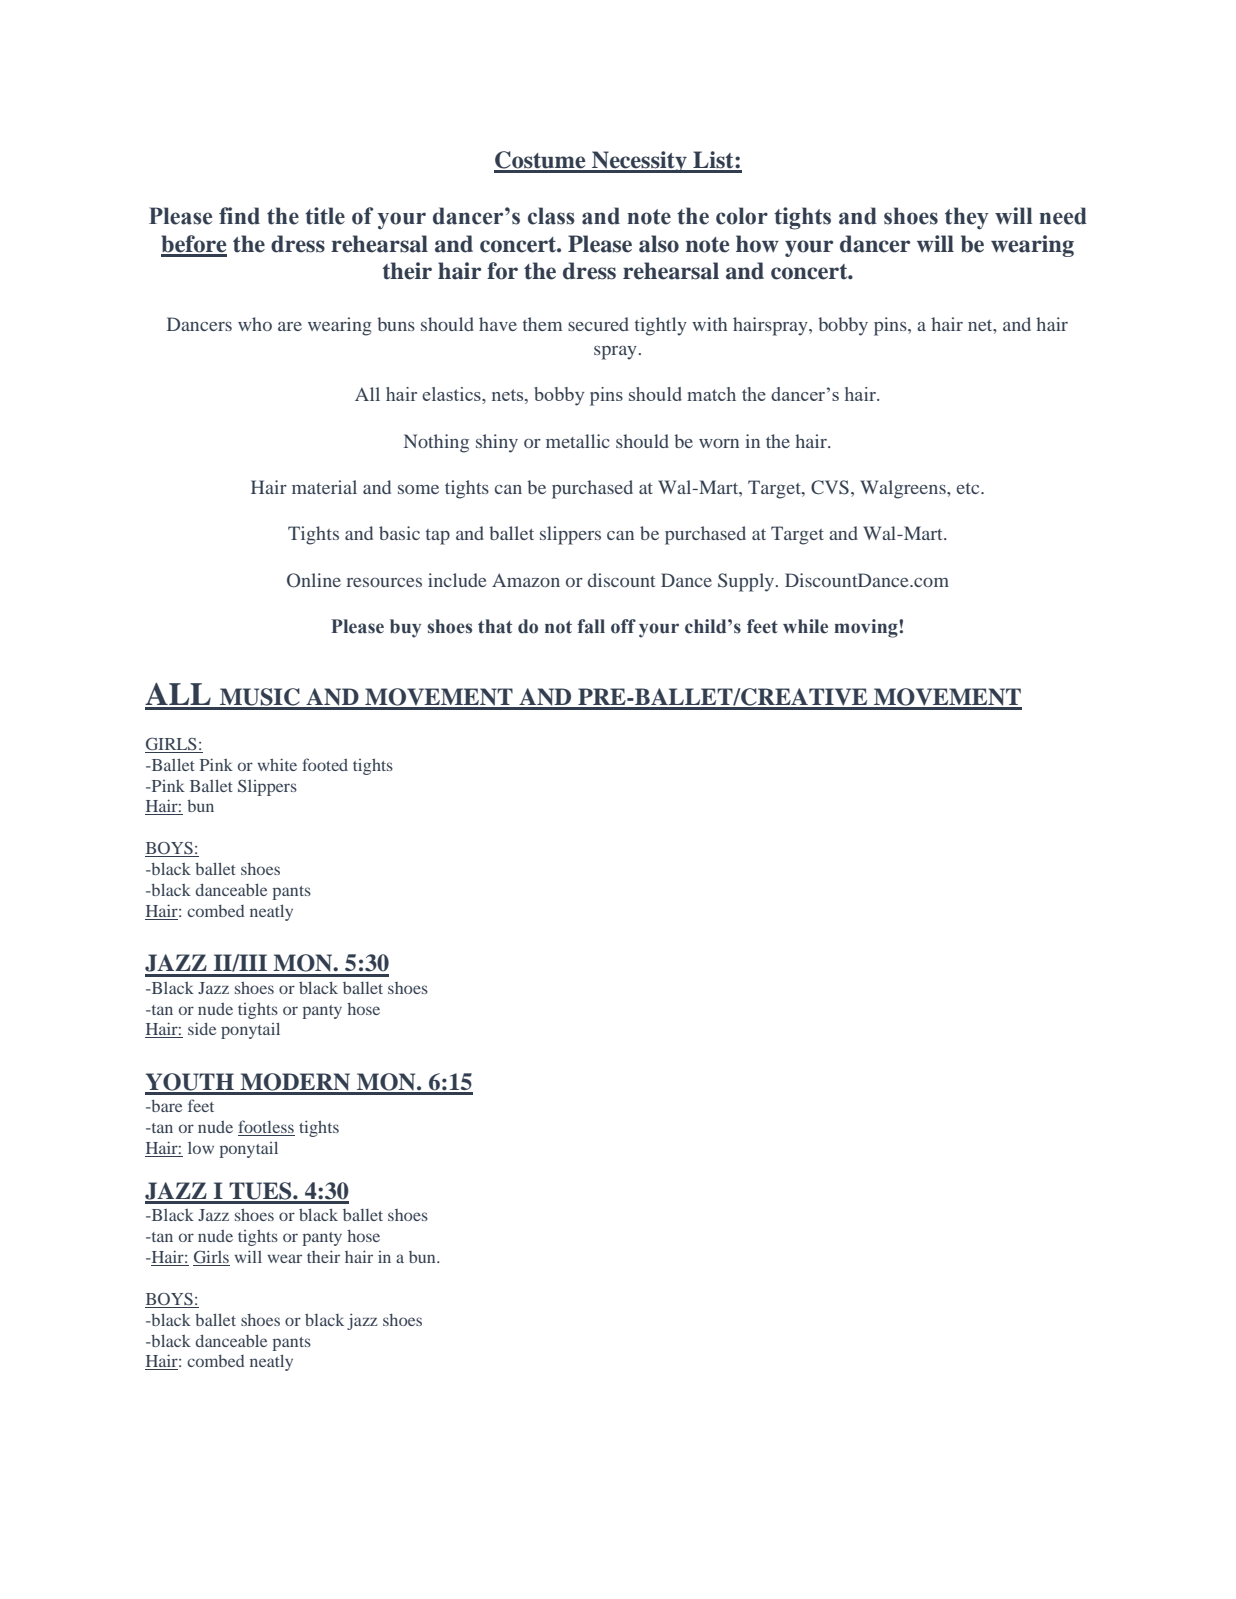 This document has width=1236, height=1599. I want to click on material, so click(324, 487).
